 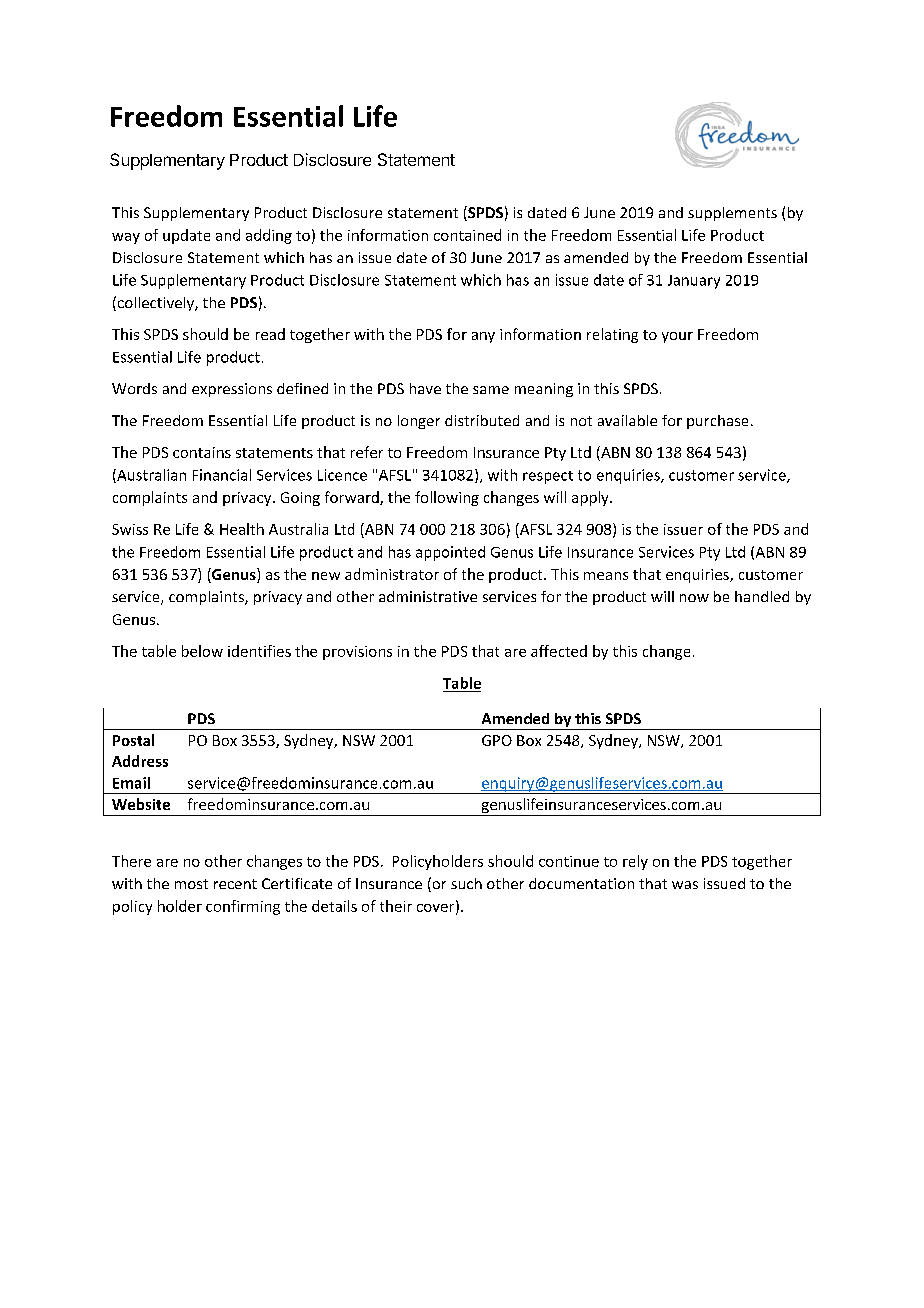 I want to click on supplements, so click(x=732, y=214).
